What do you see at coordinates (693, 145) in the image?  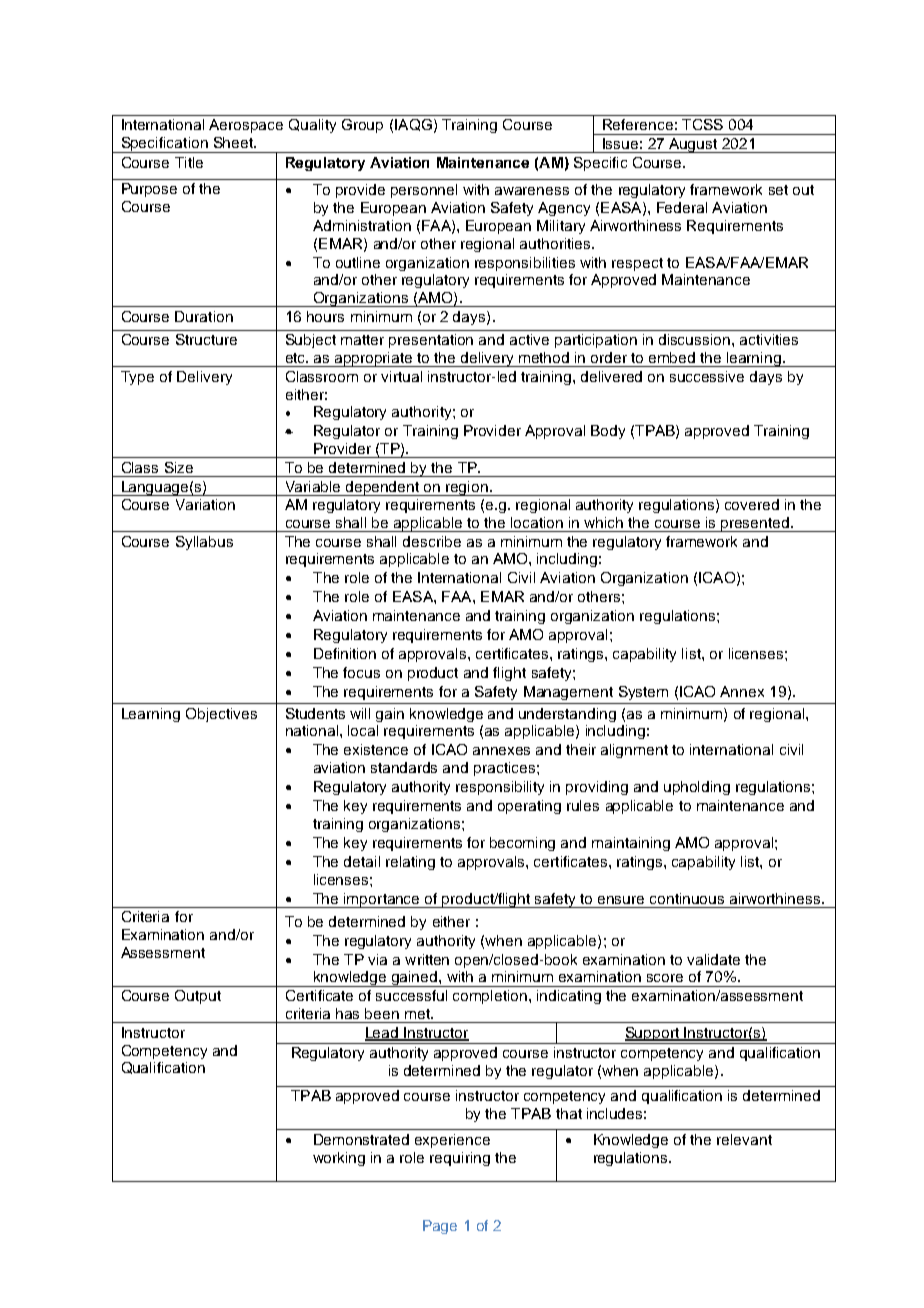 I see `August` at bounding box center [693, 145].
